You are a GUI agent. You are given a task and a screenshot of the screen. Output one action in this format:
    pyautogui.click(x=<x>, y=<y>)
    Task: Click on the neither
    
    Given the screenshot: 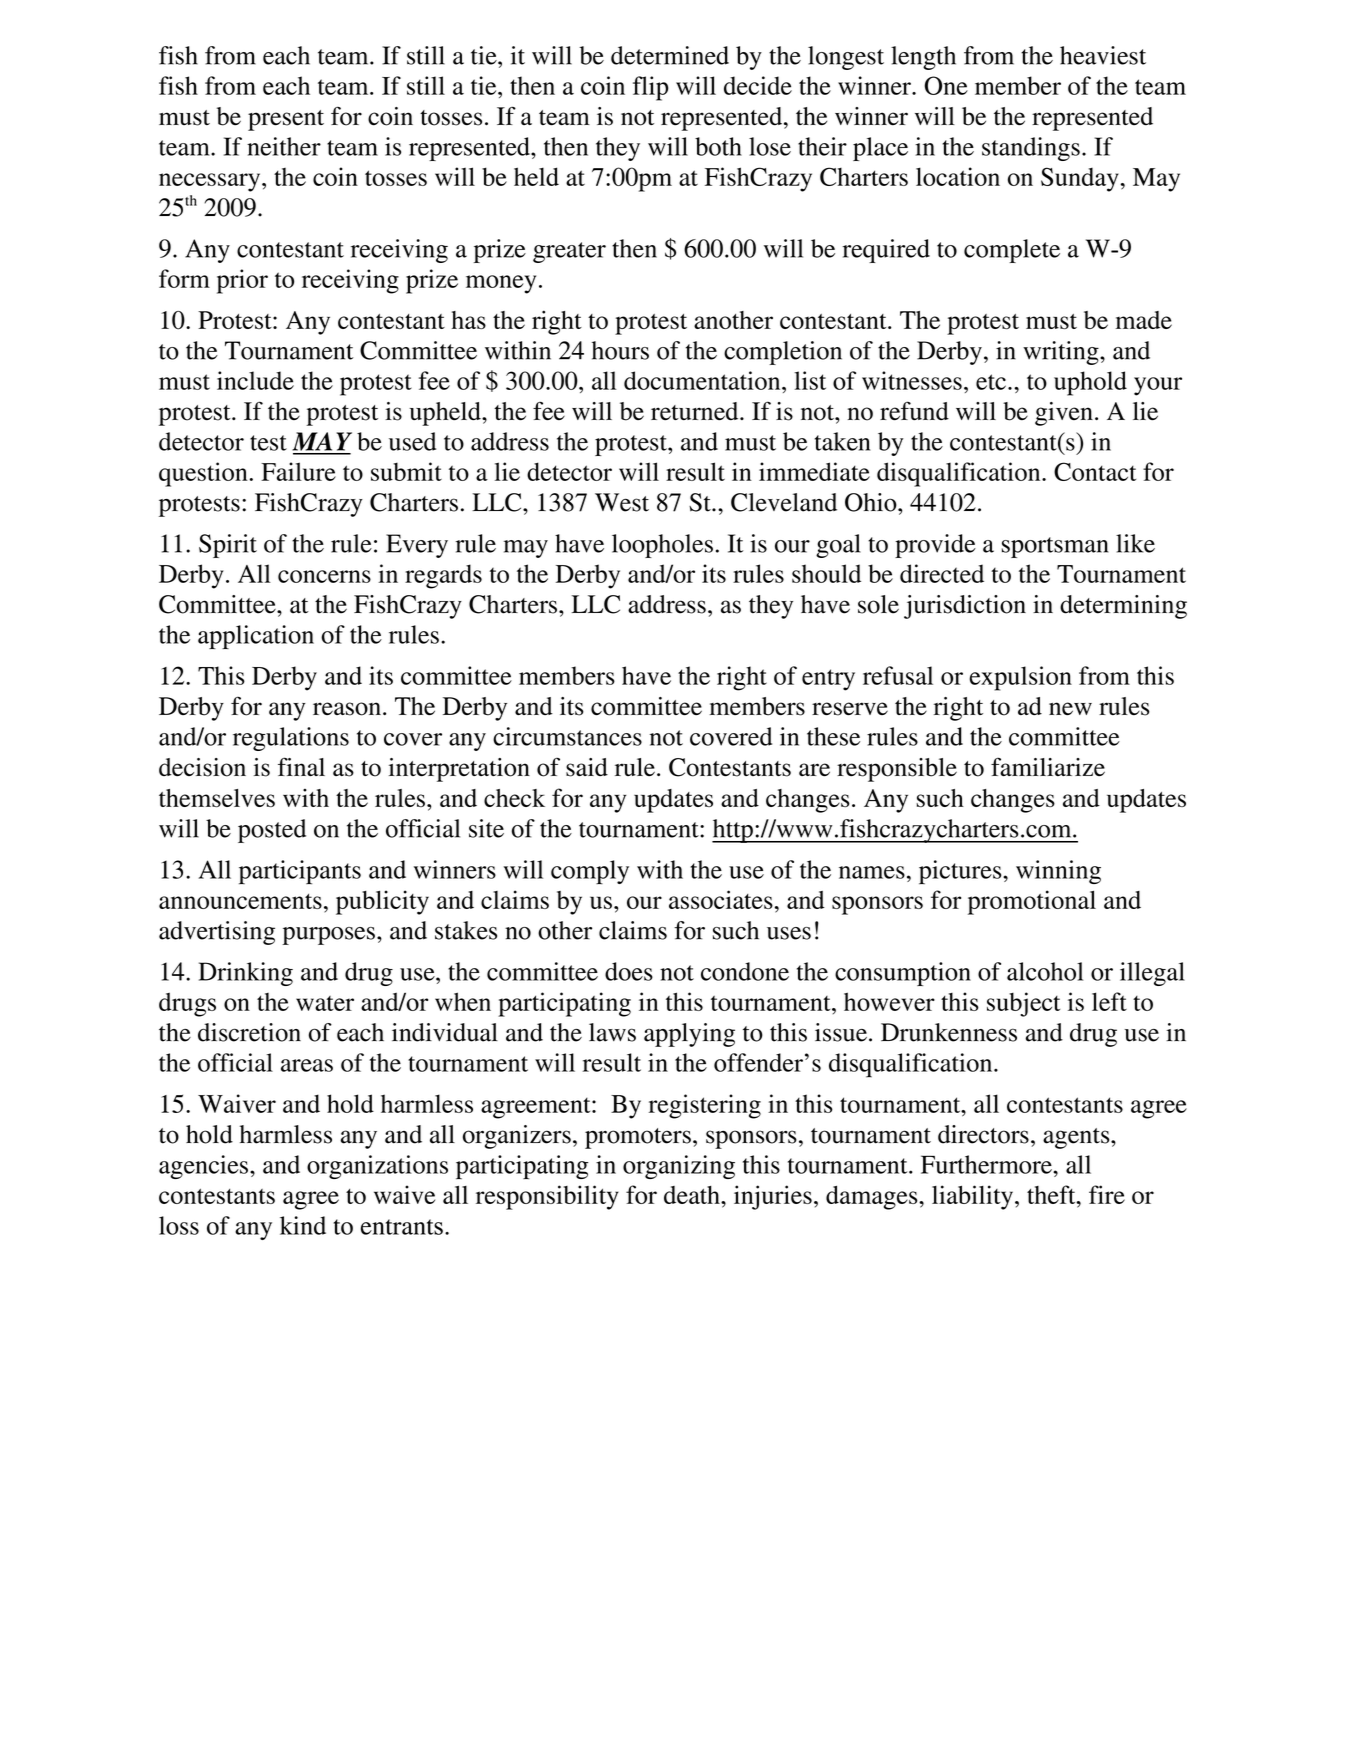 What is the action you would take?
    pyautogui.click(x=284, y=146)
